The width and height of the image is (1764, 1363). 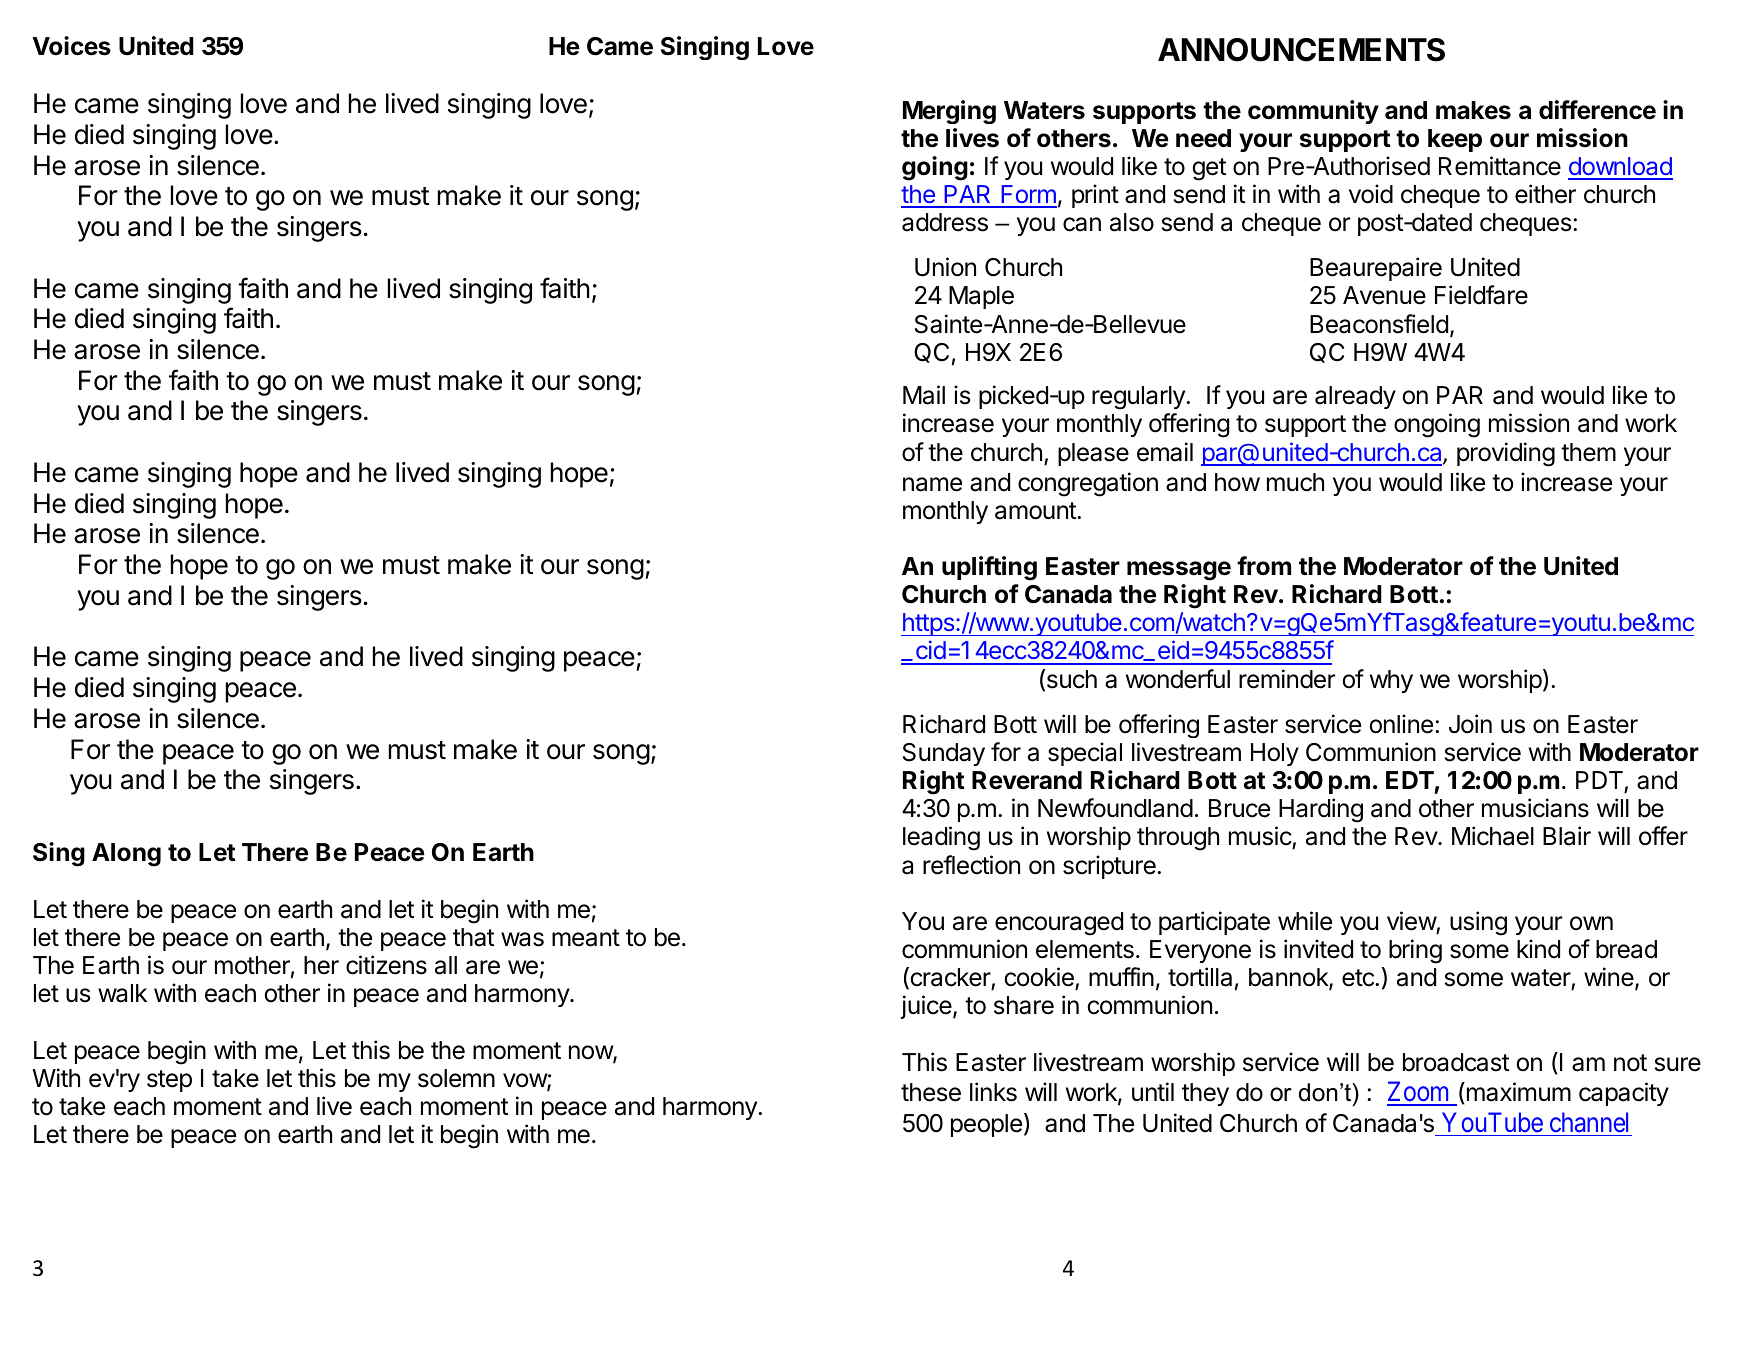 I want to click on uplifting, so click(x=989, y=568).
